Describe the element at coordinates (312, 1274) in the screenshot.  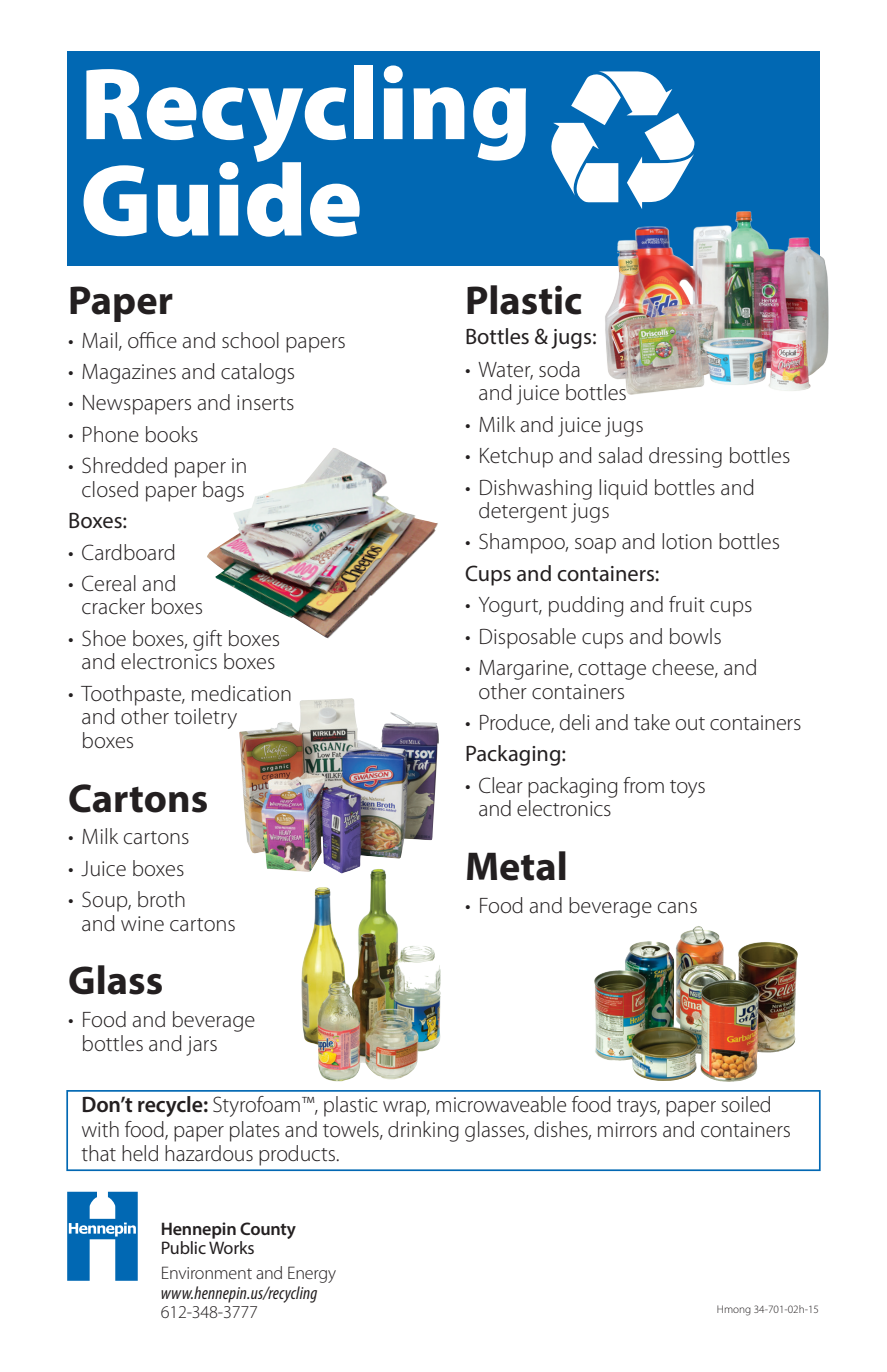
I see `Energy` at that location.
